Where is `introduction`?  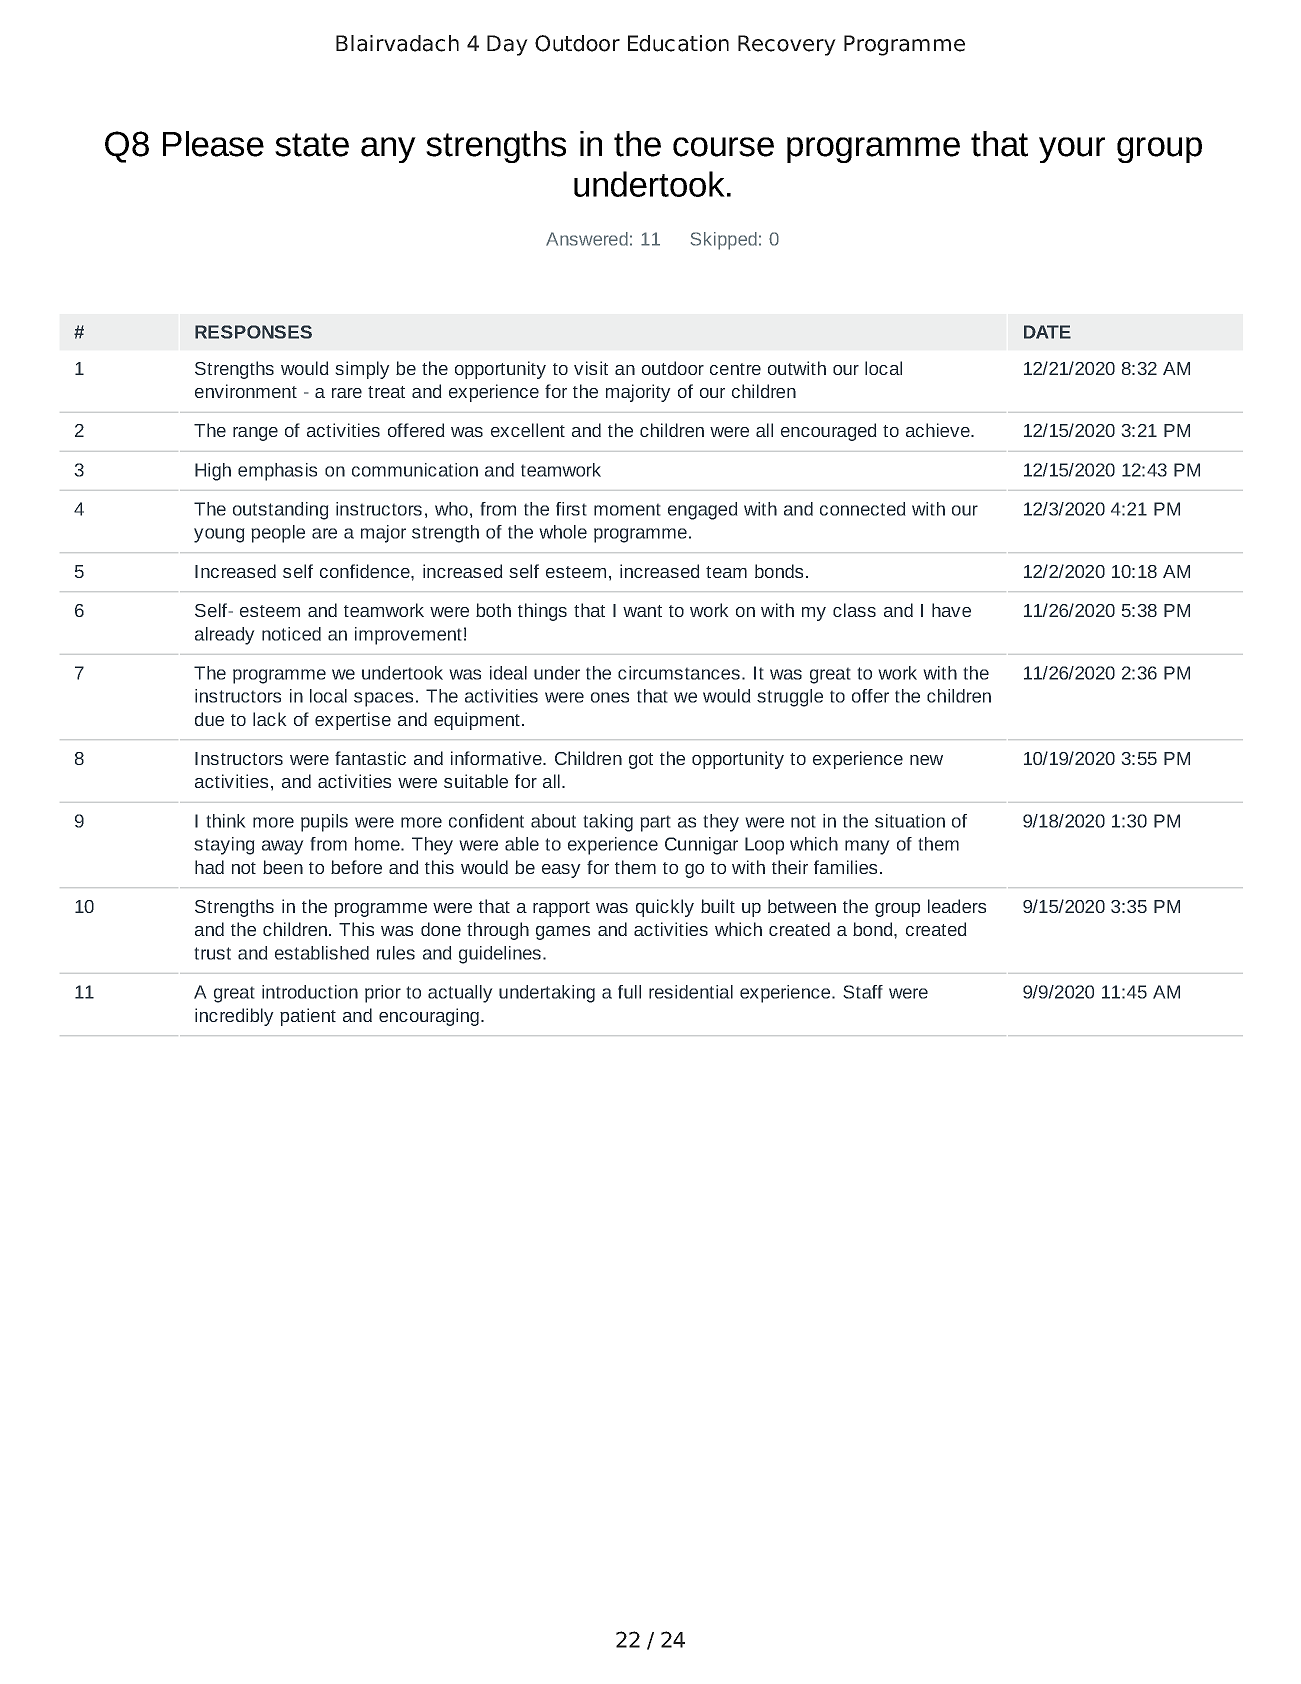 introduction is located at coordinates (310, 992).
